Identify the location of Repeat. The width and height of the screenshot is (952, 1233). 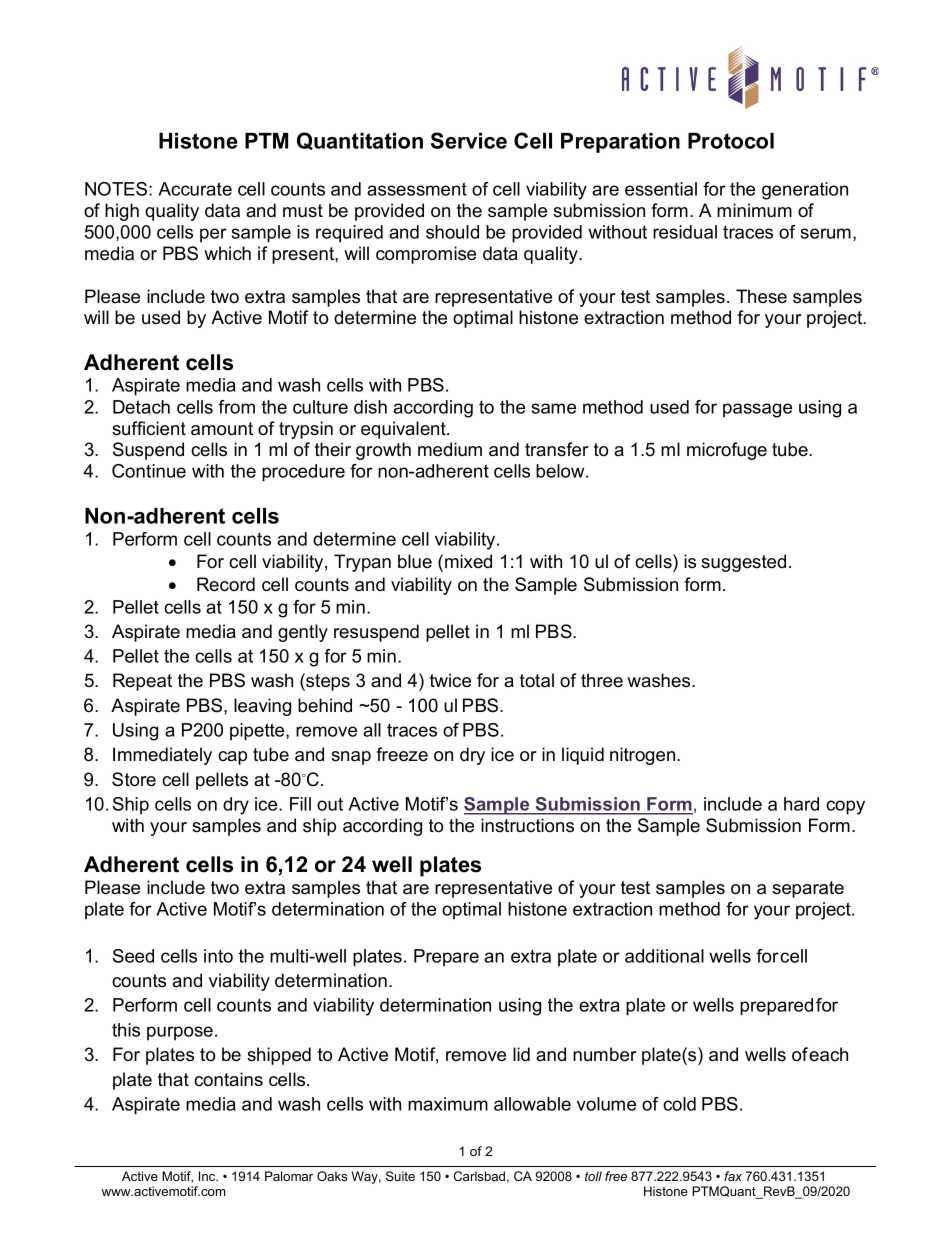
(142, 682).
